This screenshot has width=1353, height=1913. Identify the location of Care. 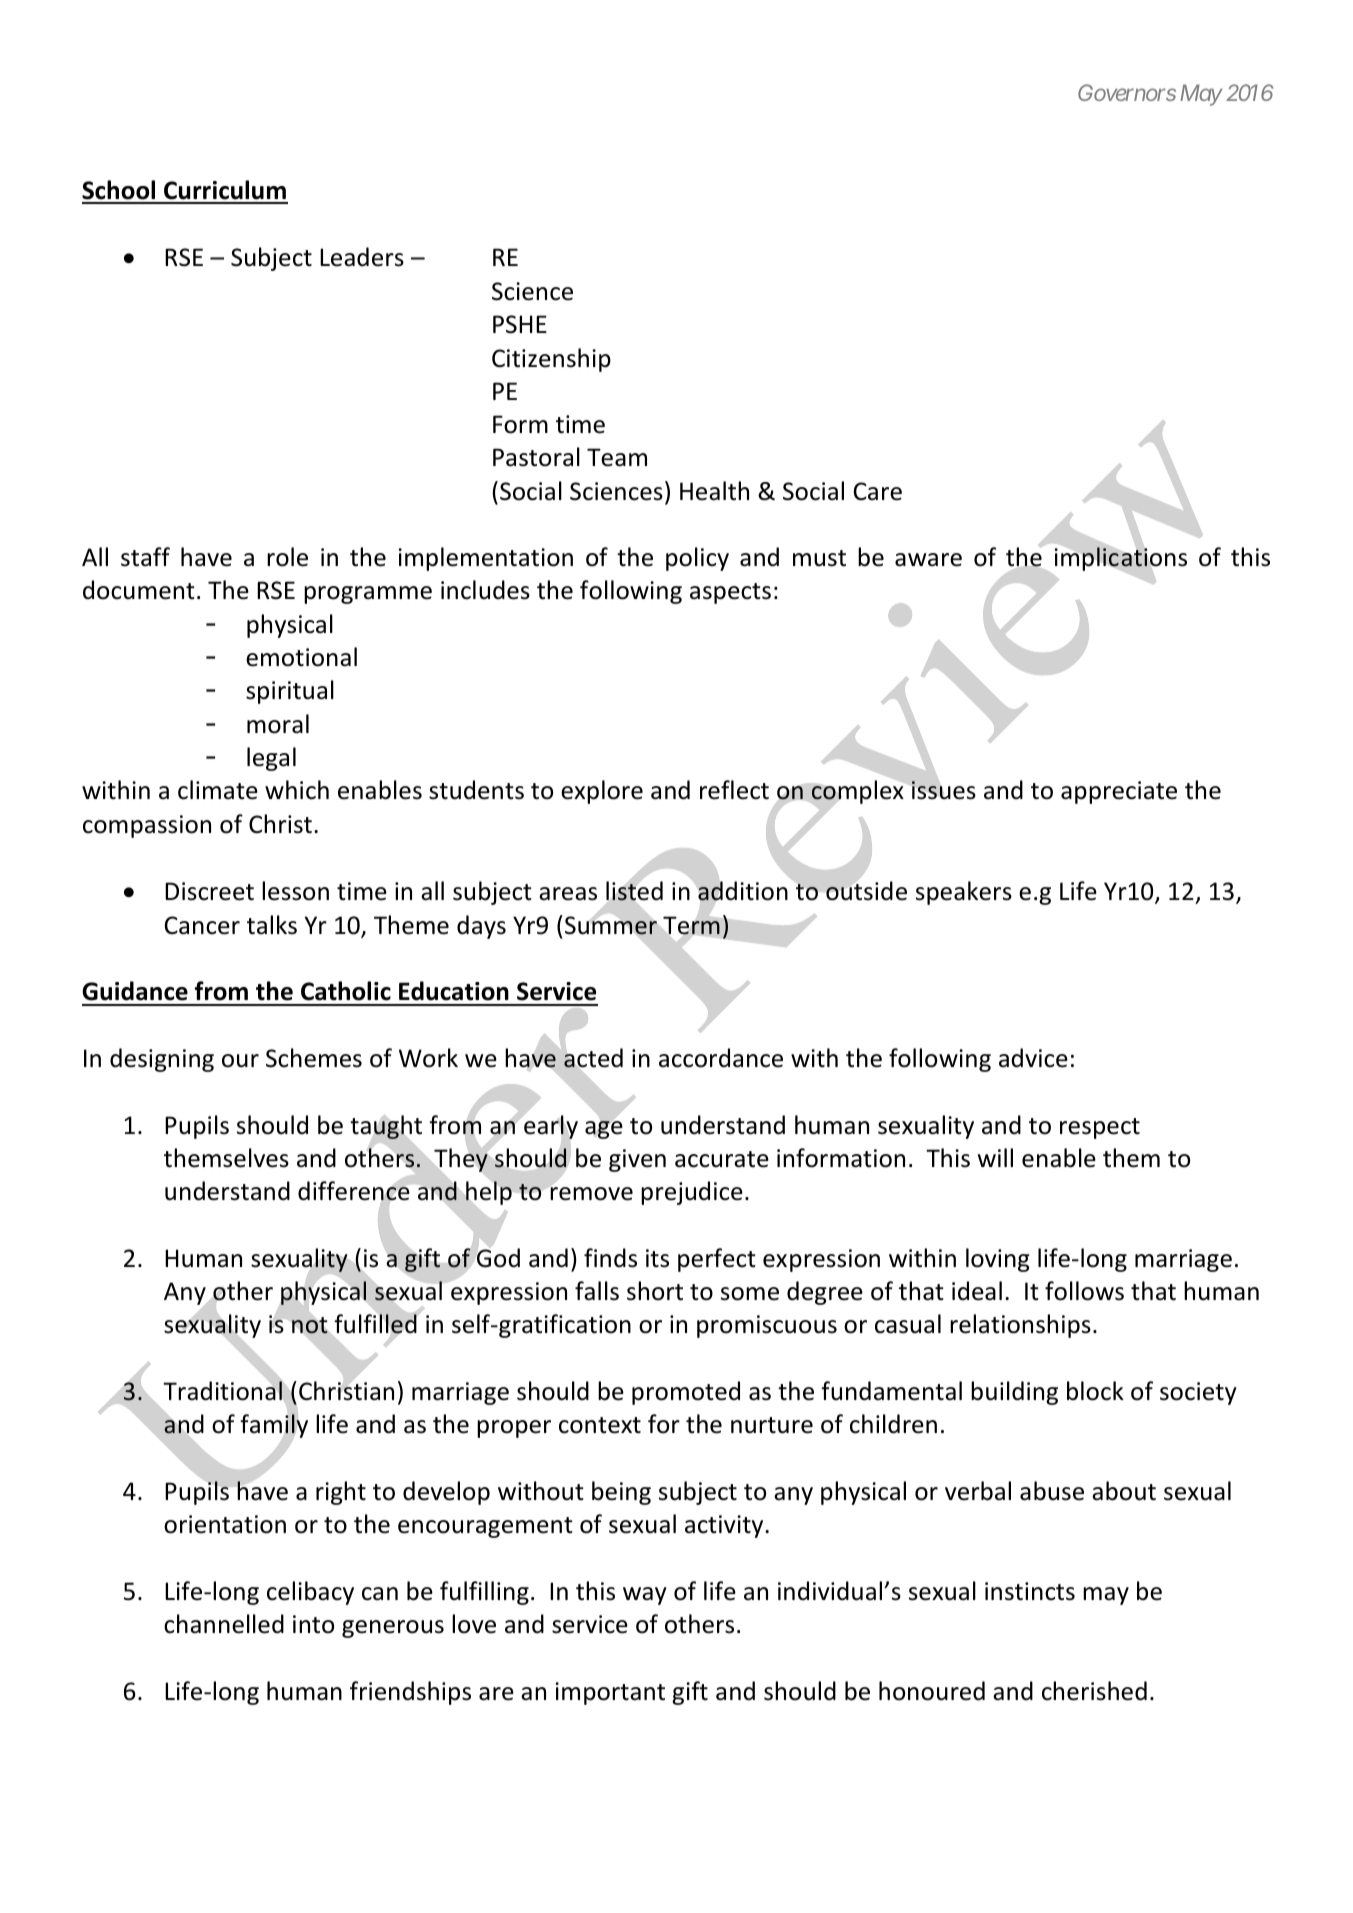
(878, 491).
